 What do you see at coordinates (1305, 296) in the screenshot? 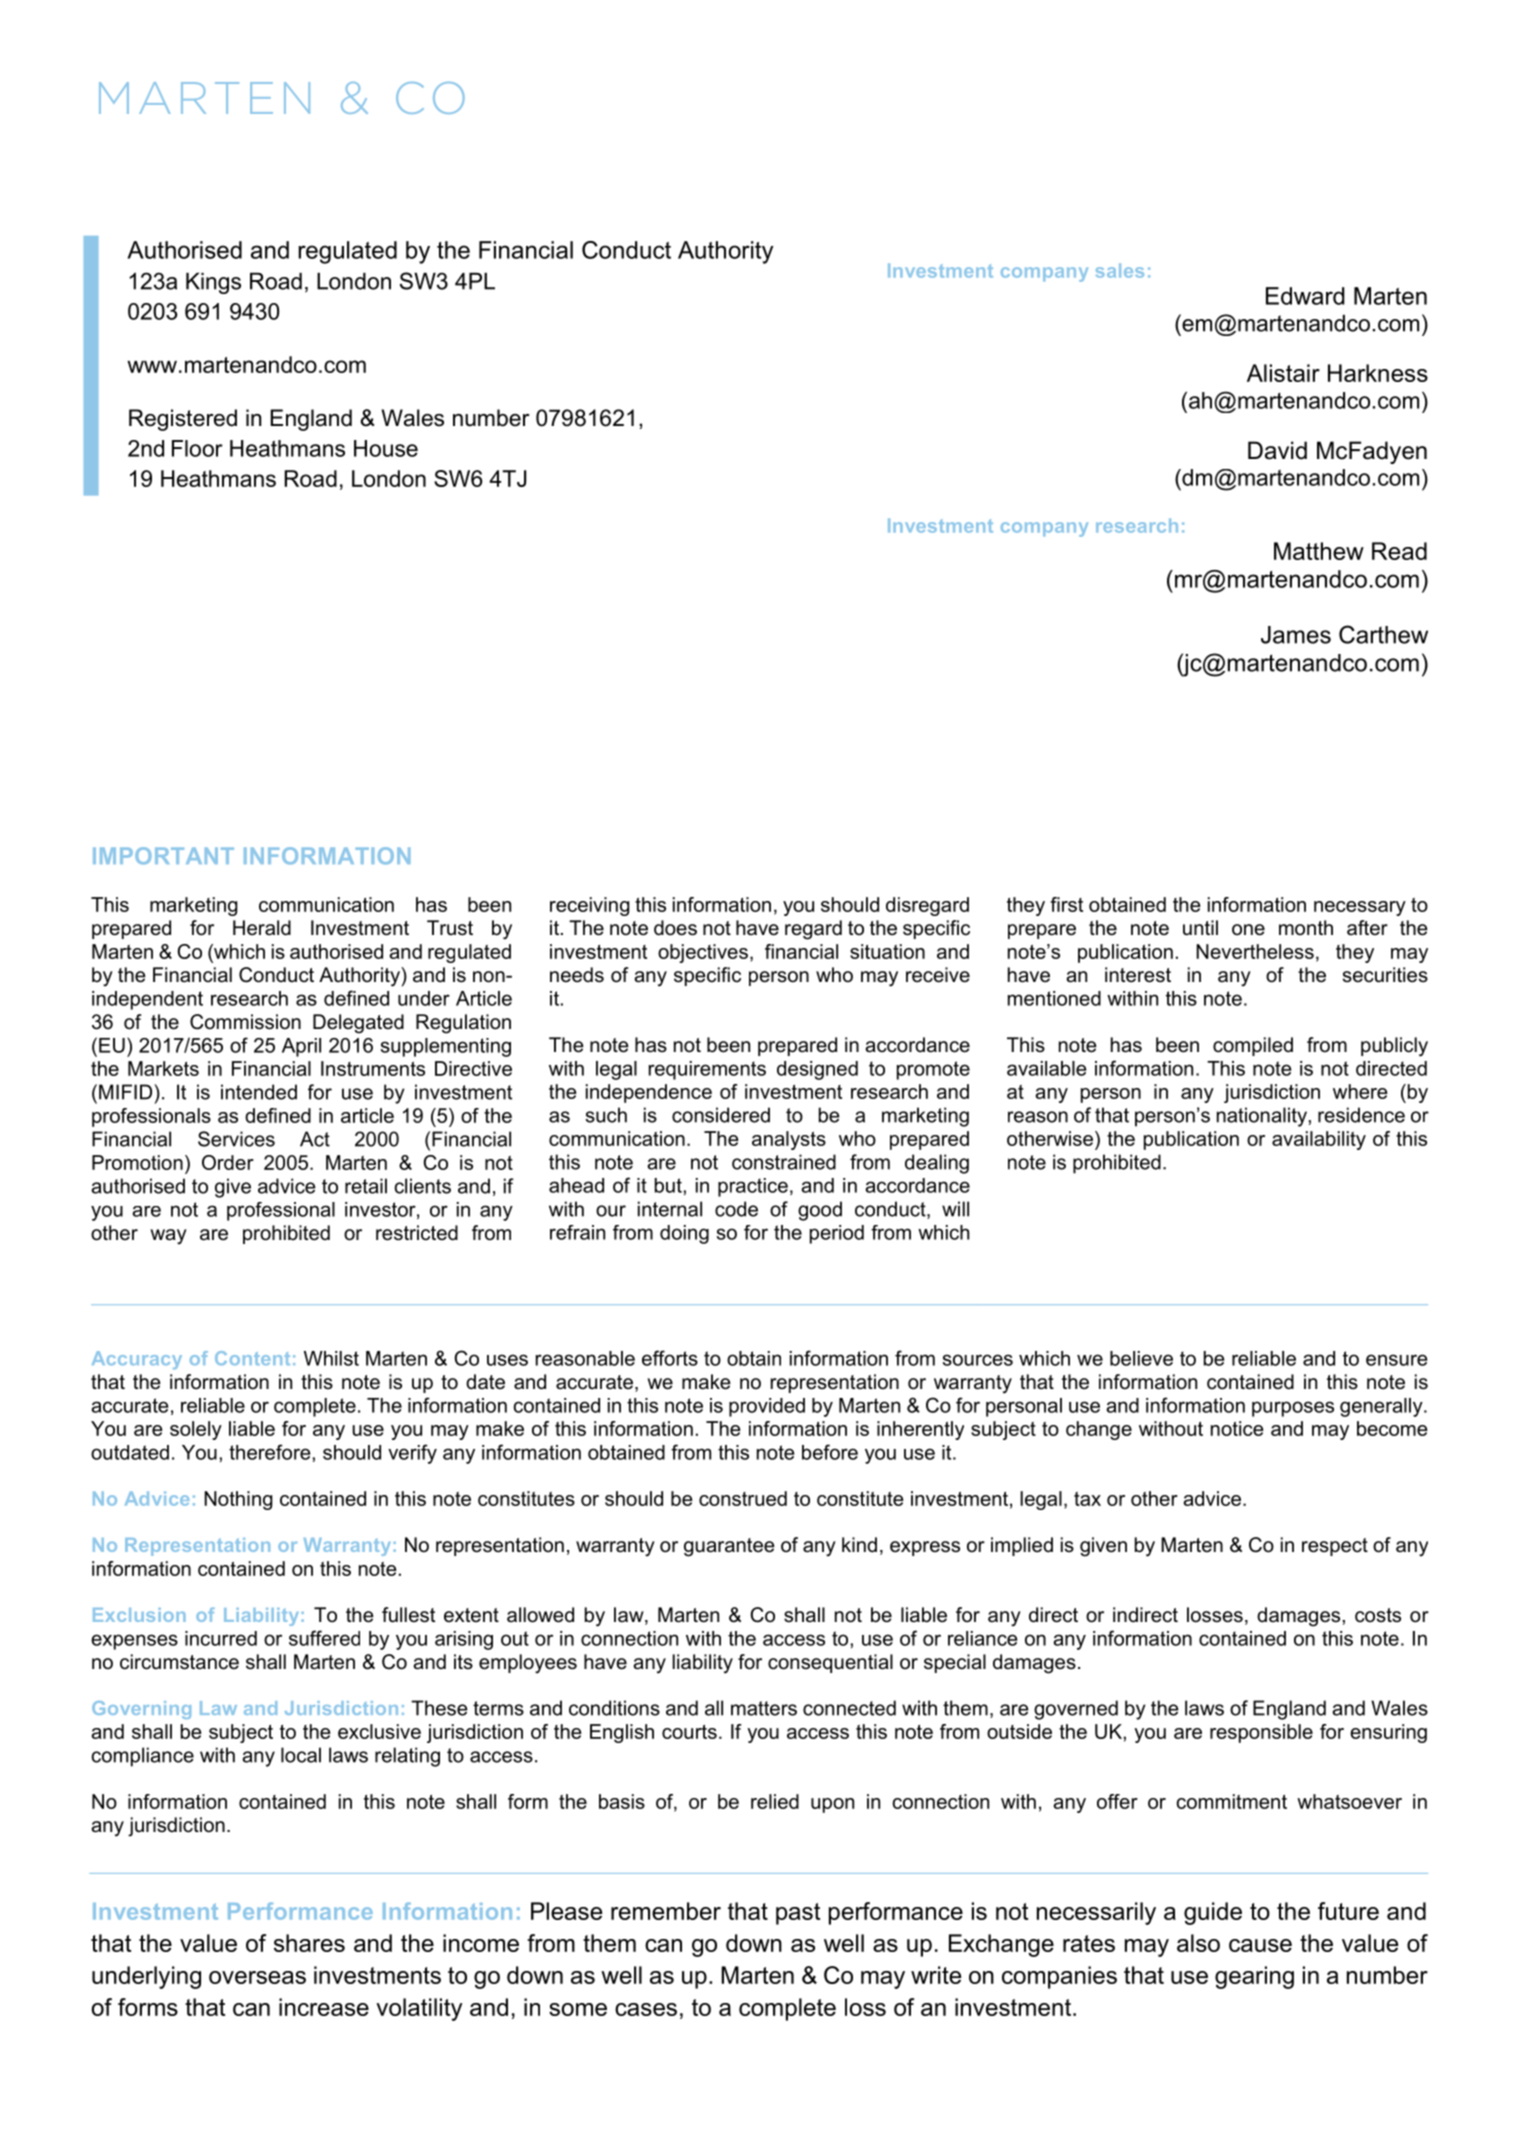
I see `Edward` at bounding box center [1305, 296].
